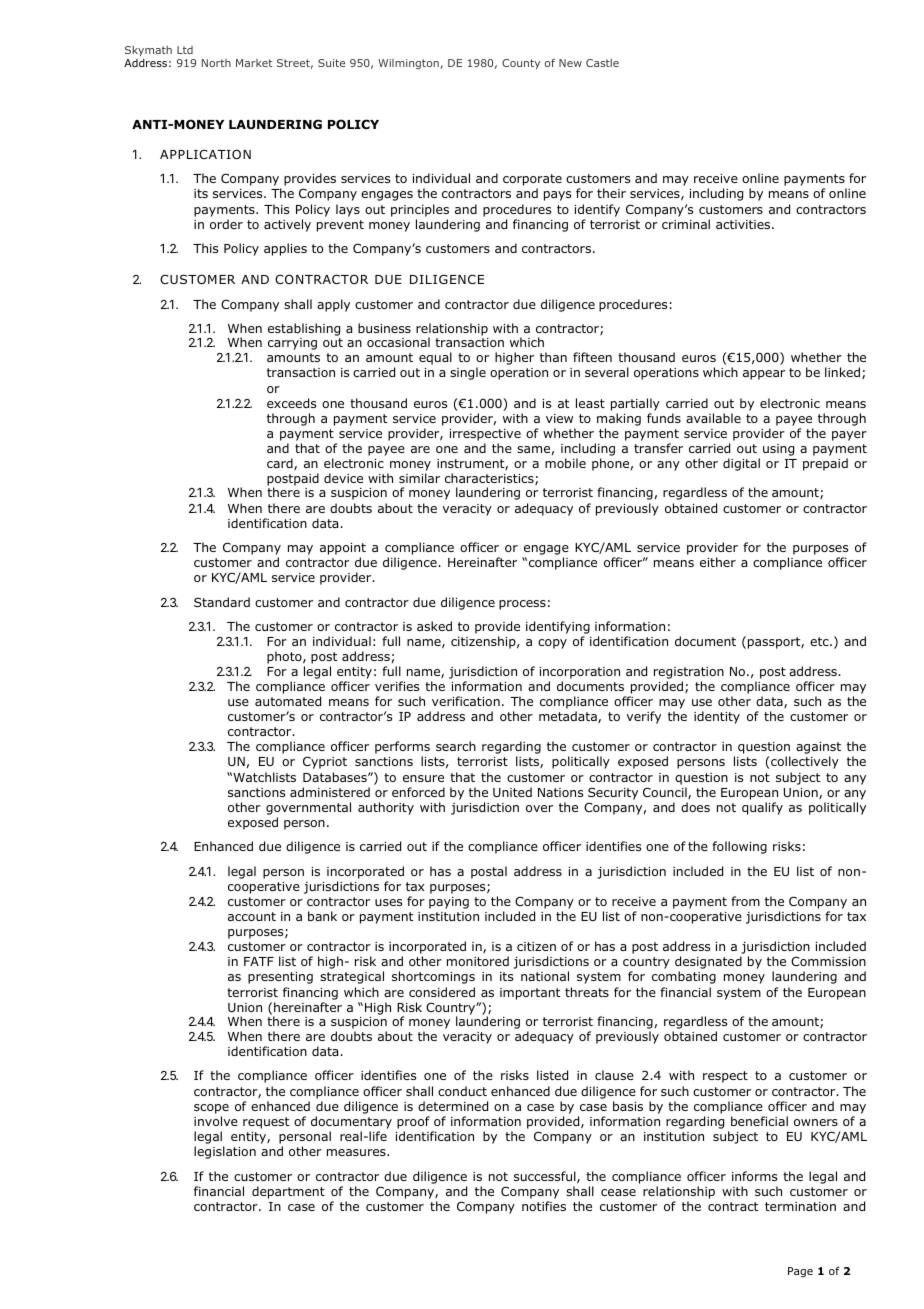 The image size is (924, 1309). I want to click on appear, so click(764, 375).
